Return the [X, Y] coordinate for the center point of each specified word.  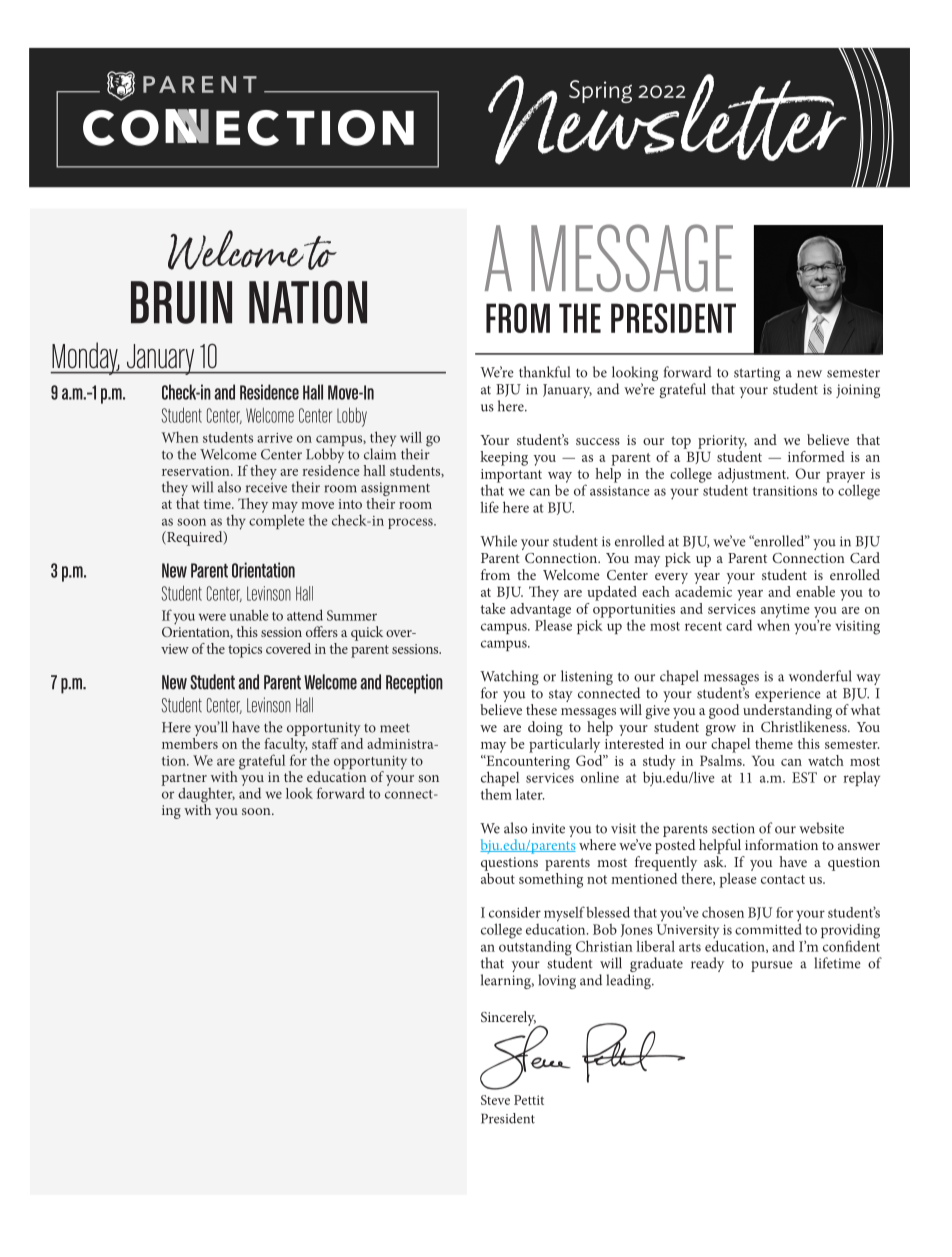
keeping [504, 458]
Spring [600, 91]
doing [545, 728]
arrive [275, 438]
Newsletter [667, 119]
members [190, 742]
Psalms [722, 759]
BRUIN [181, 302]
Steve [495, 1100]
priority [722, 442]
